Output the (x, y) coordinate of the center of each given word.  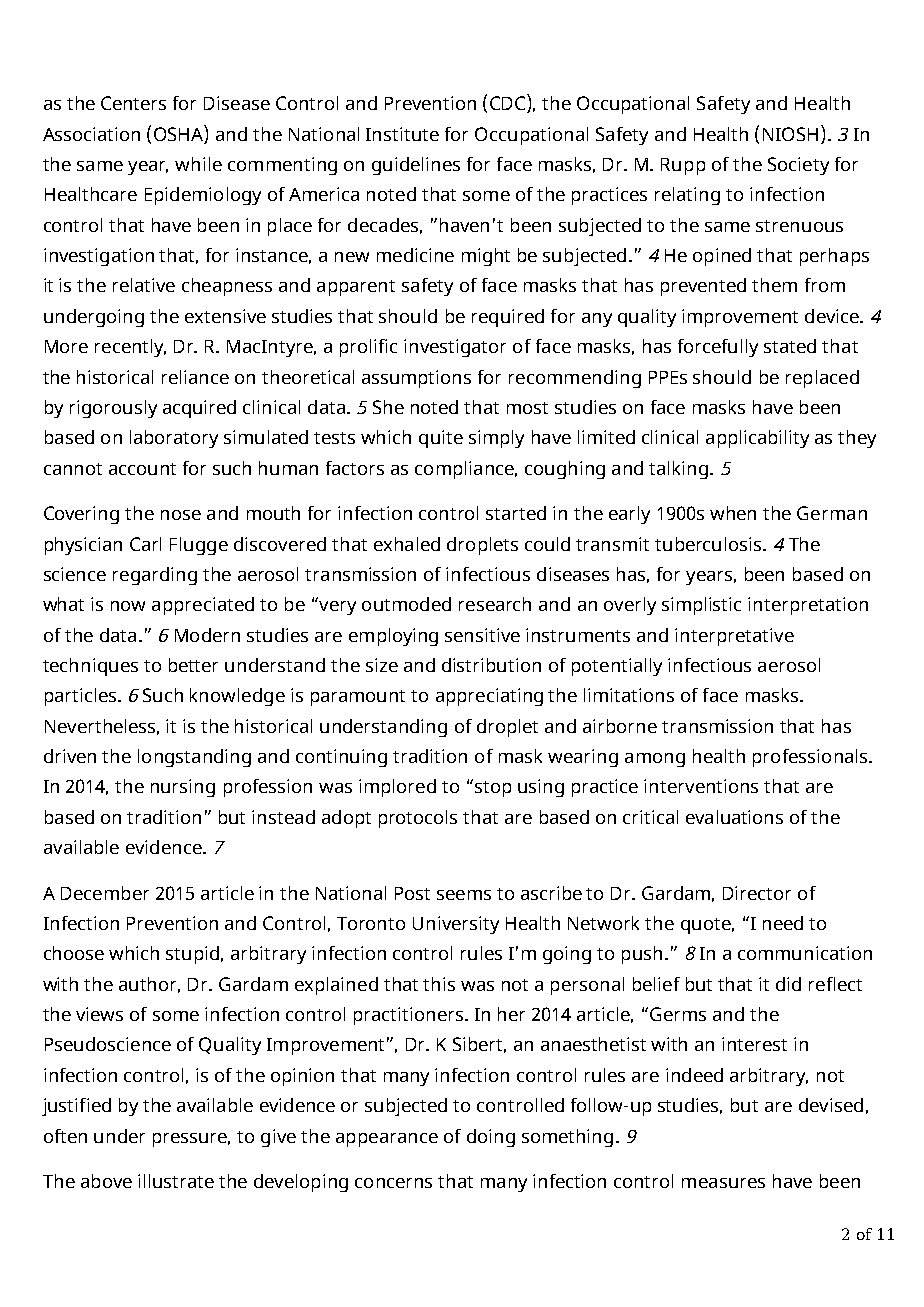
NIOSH (790, 134)
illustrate (176, 1181)
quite (441, 439)
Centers (133, 103)
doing (491, 1138)
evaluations (734, 817)
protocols (418, 819)
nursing (183, 788)
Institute (402, 134)
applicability (757, 439)
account (142, 469)
